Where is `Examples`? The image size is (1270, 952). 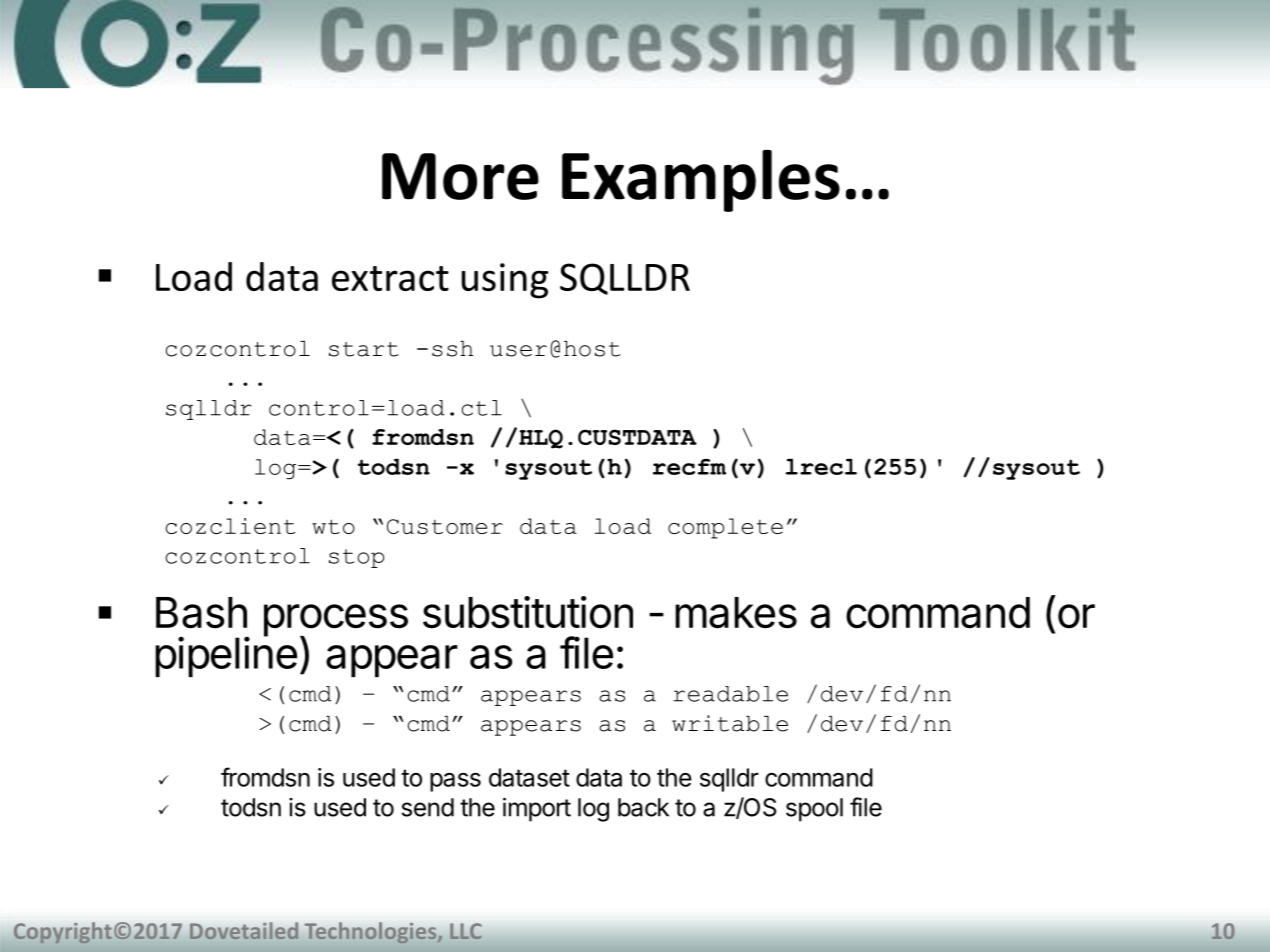
Examples is located at coordinates (701, 181).
